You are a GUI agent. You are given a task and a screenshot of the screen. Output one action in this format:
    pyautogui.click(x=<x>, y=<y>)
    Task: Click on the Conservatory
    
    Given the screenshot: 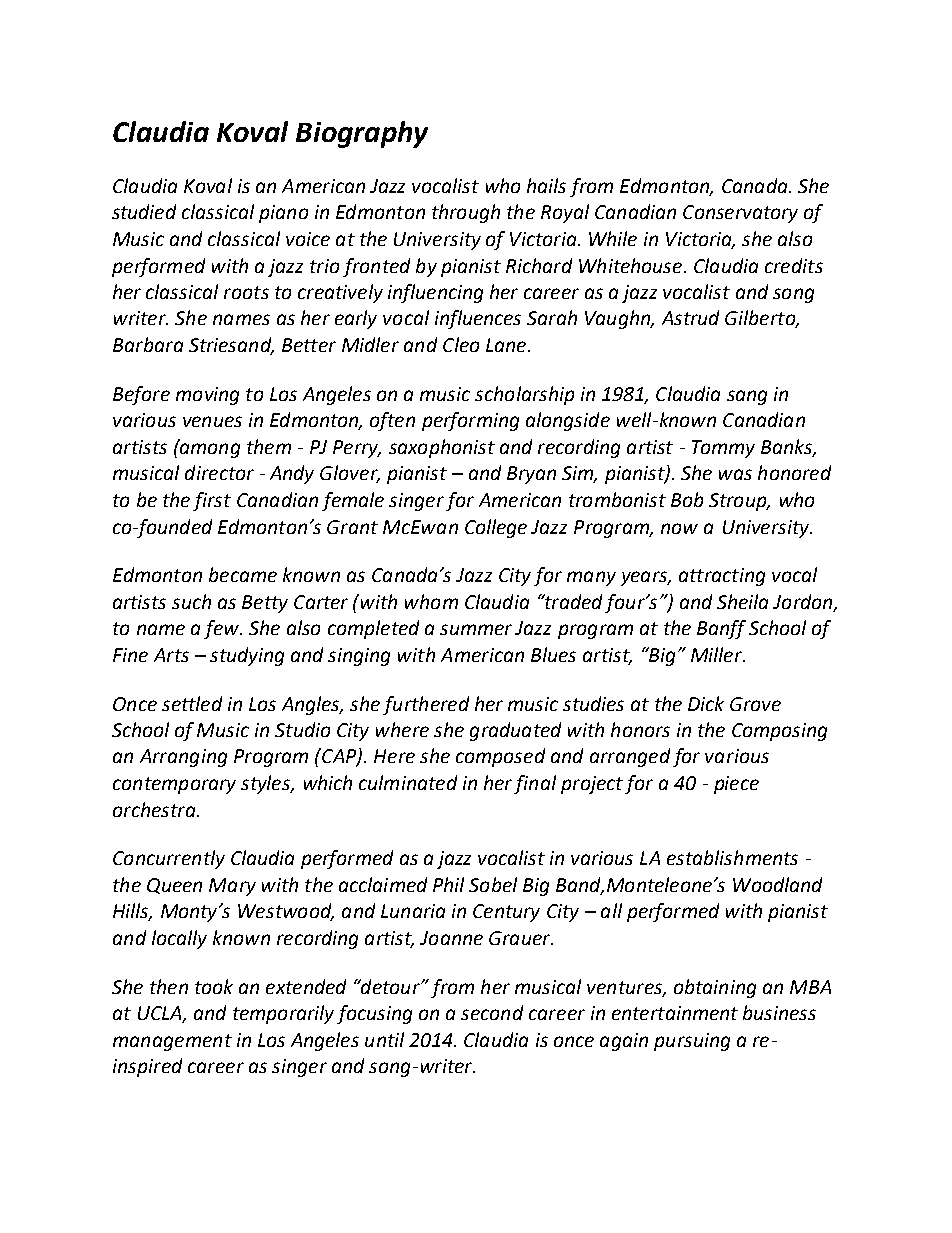 What is the action you would take?
    pyautogui.click(x=740, y=214)
